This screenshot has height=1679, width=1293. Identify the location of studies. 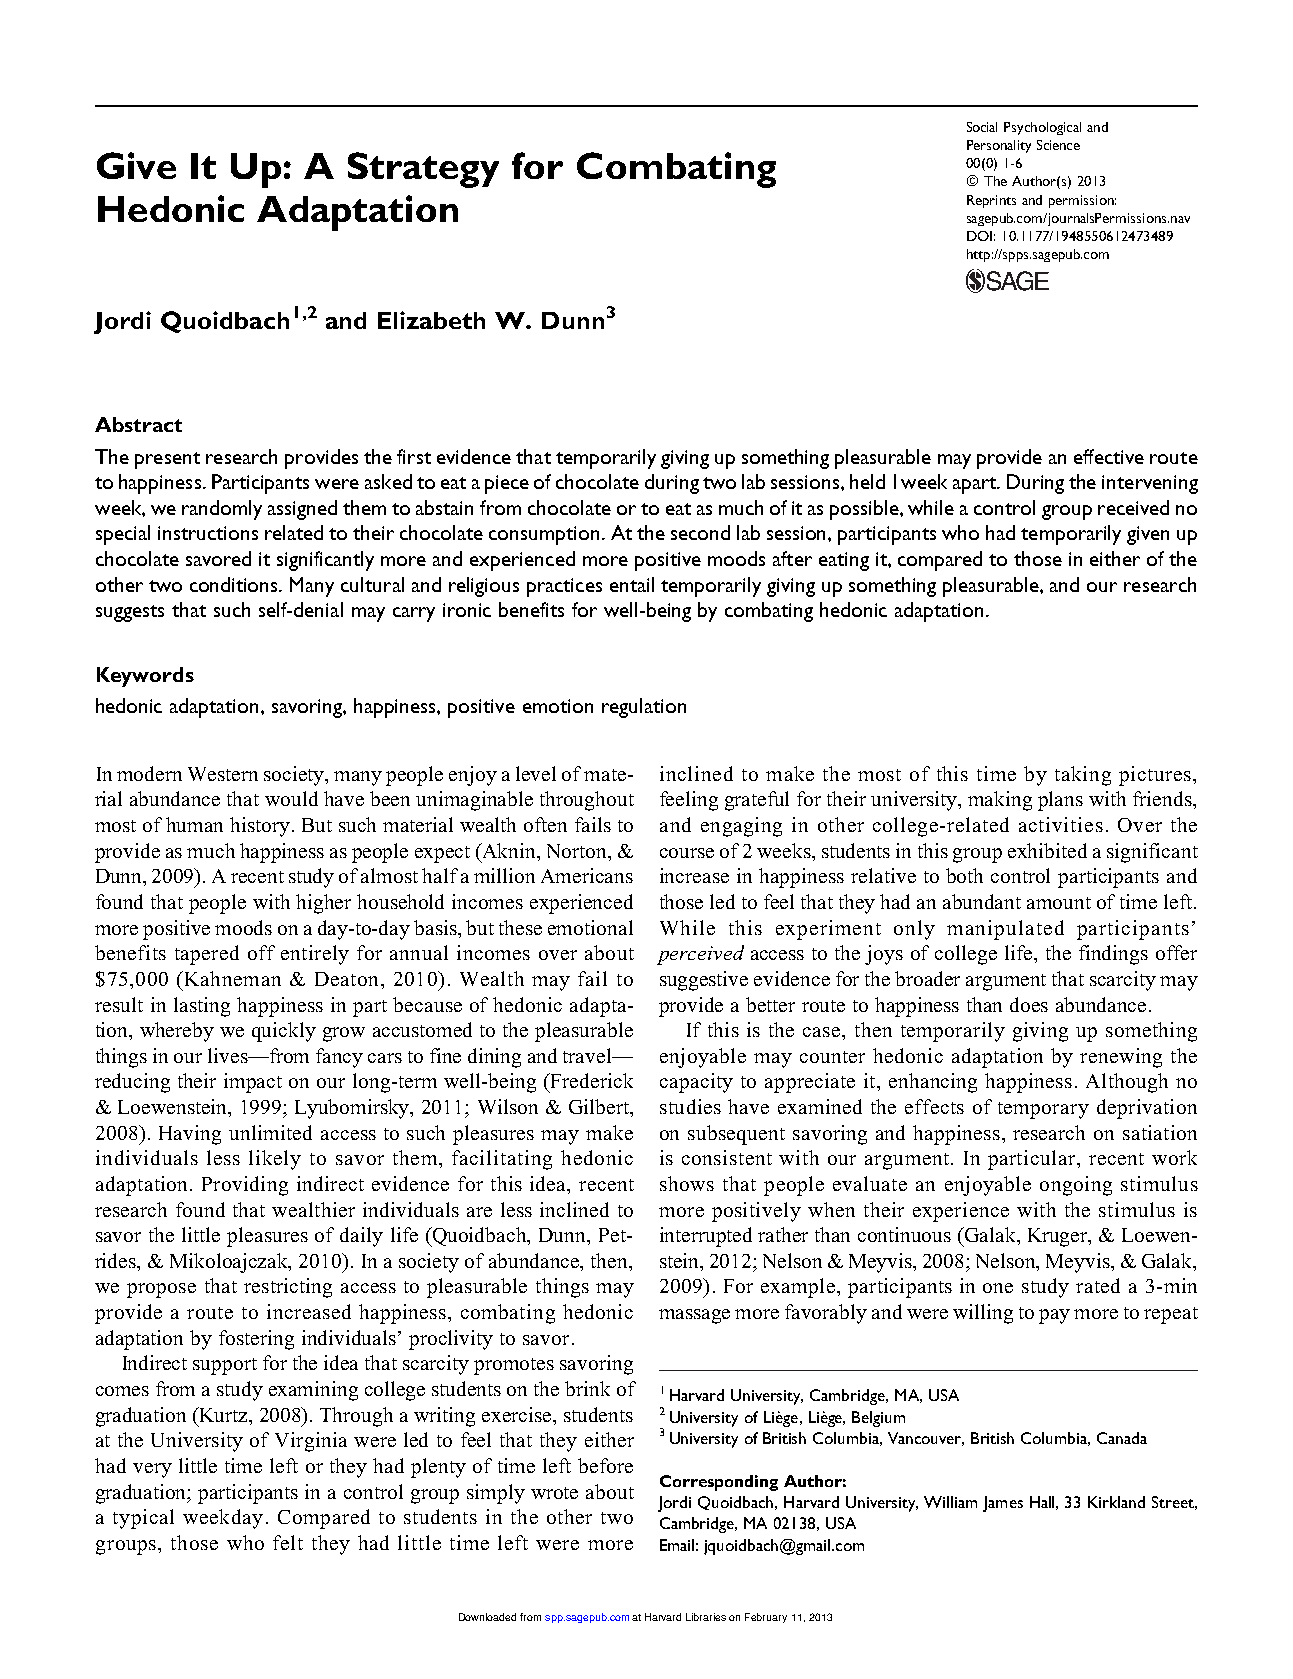
(690, 1106).
